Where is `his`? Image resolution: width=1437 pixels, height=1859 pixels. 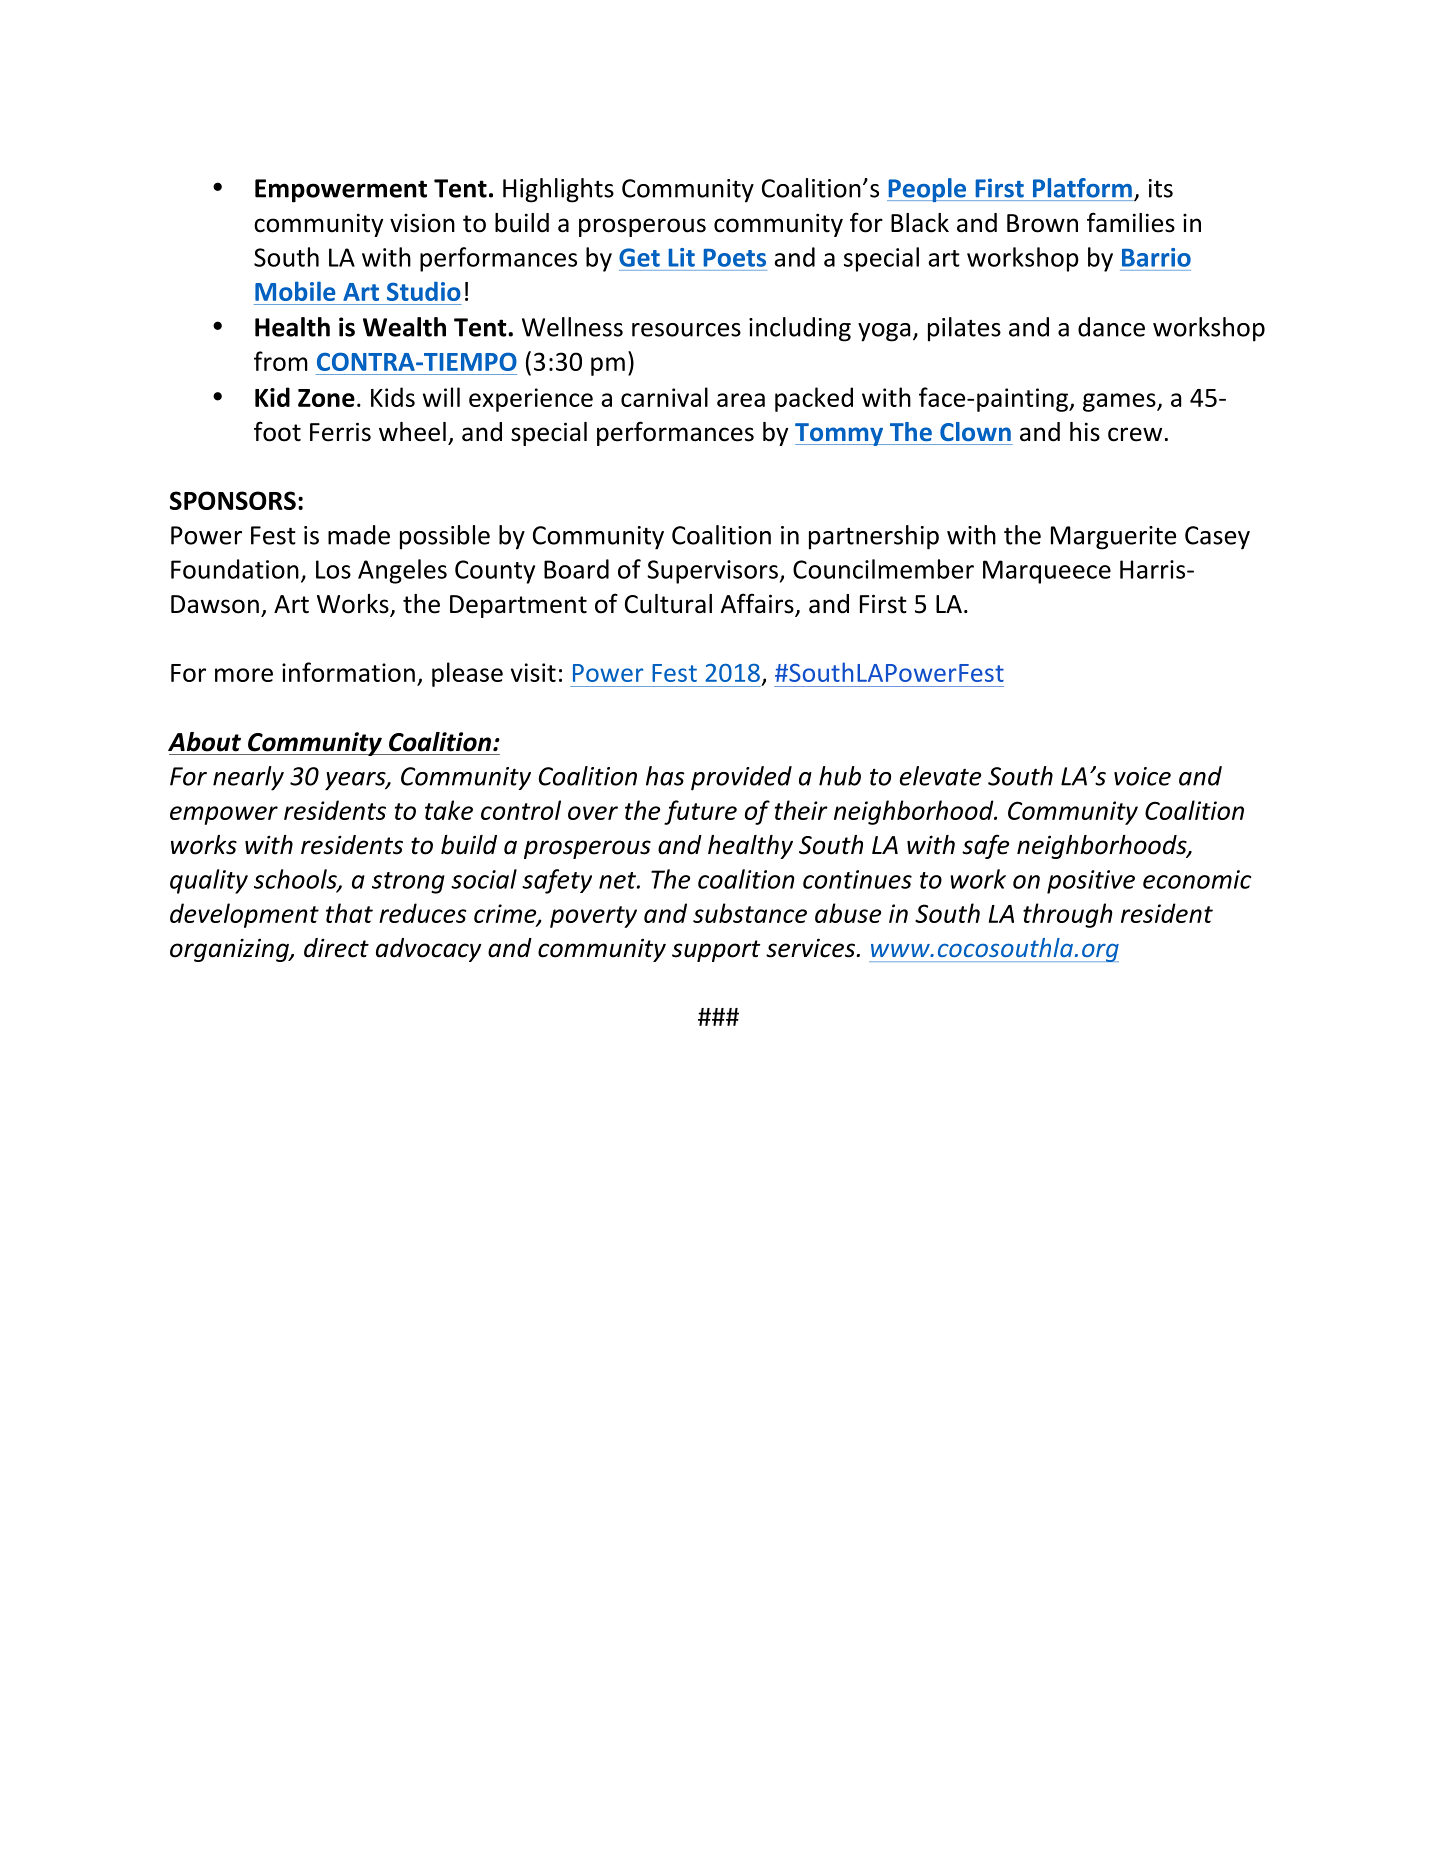
his is located at coordinates (1085, 432).
